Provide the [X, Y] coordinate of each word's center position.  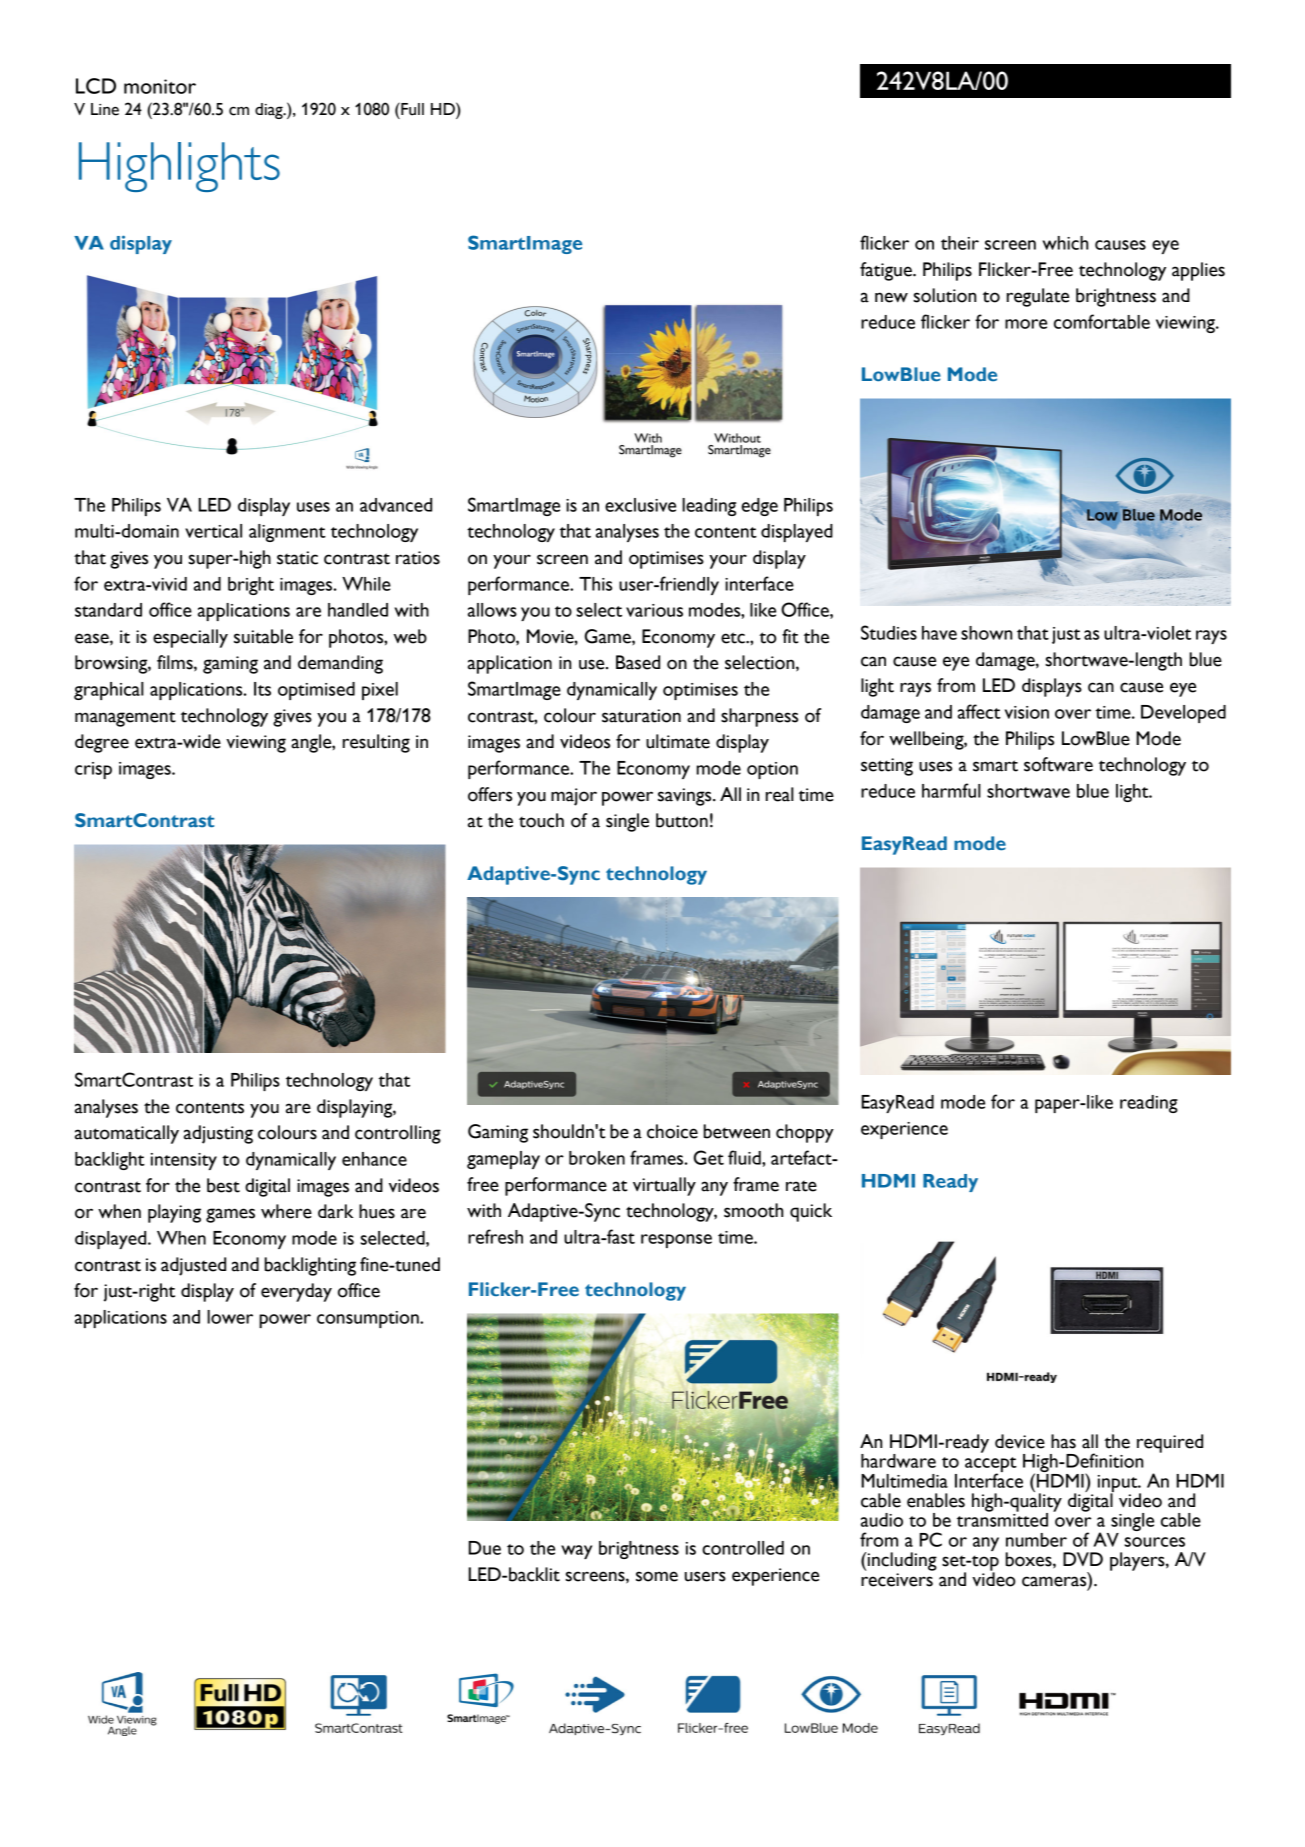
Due [485, 1548]
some [657, 1576]
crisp [93, 770]
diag [270, 111]
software [1058, 764]
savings [686, 797]
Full [411, 109]
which [1065, 243]
